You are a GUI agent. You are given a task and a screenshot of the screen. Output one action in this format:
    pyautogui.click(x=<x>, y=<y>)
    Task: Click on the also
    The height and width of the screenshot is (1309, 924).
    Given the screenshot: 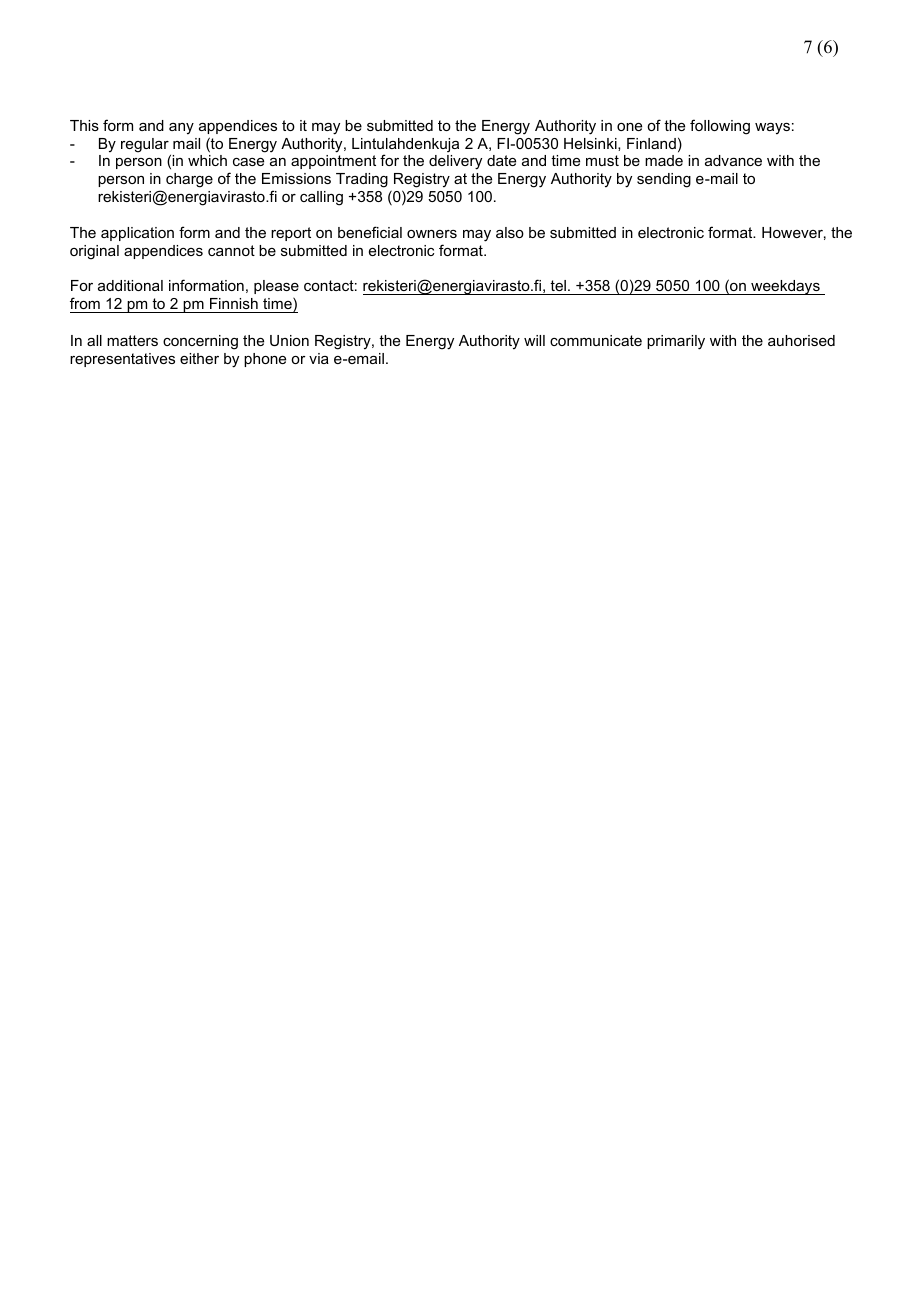 What is the action you would take?
    pyautogui.click(x=510, y=232)
